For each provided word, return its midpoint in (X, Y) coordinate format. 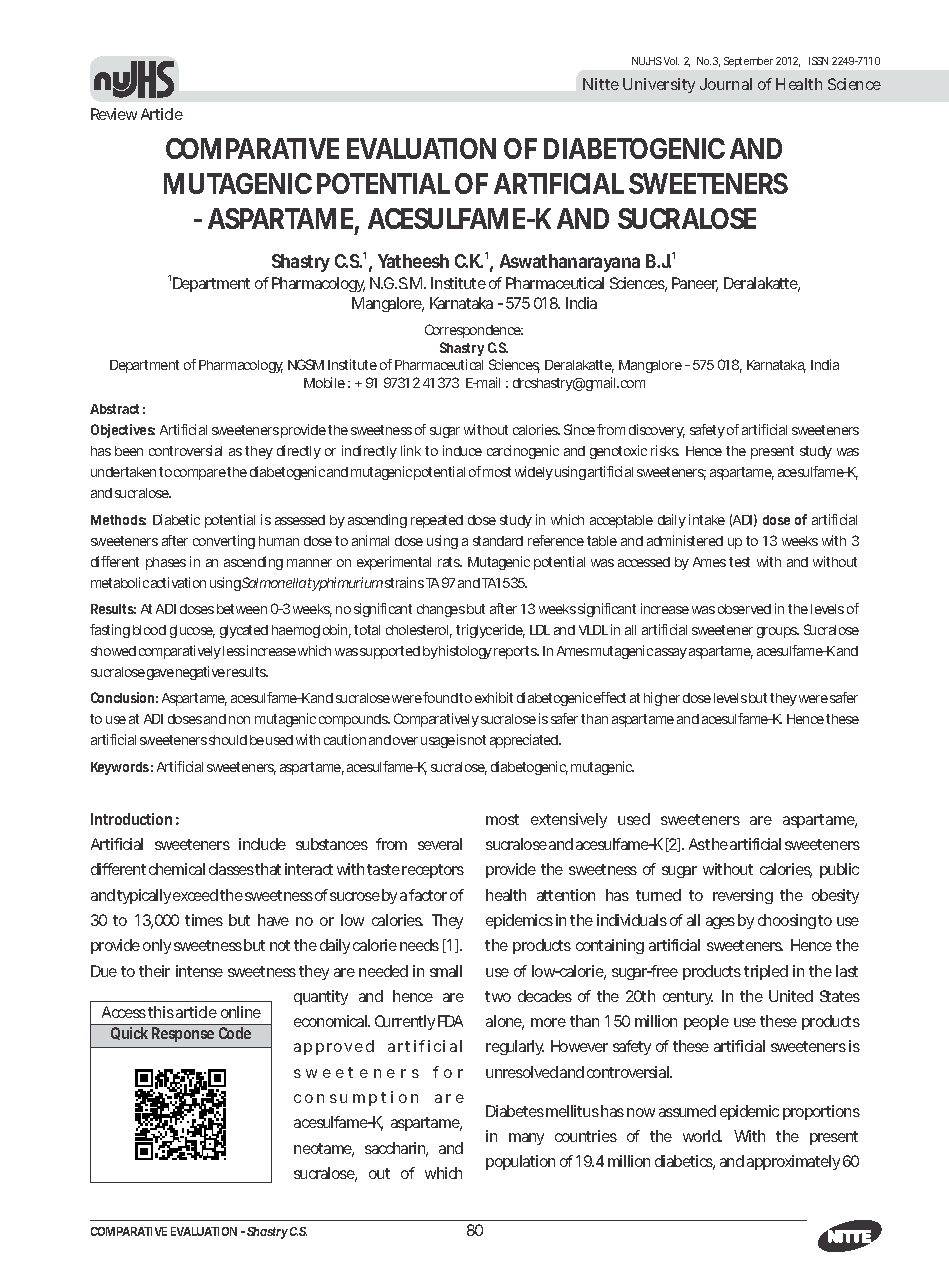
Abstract (114, 409)
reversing (743, 896)
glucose (192, 631)
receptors (433, 871)
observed (744, 609)
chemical (177, 869)
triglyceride (490, 631)
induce (462, 450)
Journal (726, 84)
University (659, 85)
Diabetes (515, 1111)
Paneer (695, 284)
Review (114, 114)
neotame (324, 1150)
